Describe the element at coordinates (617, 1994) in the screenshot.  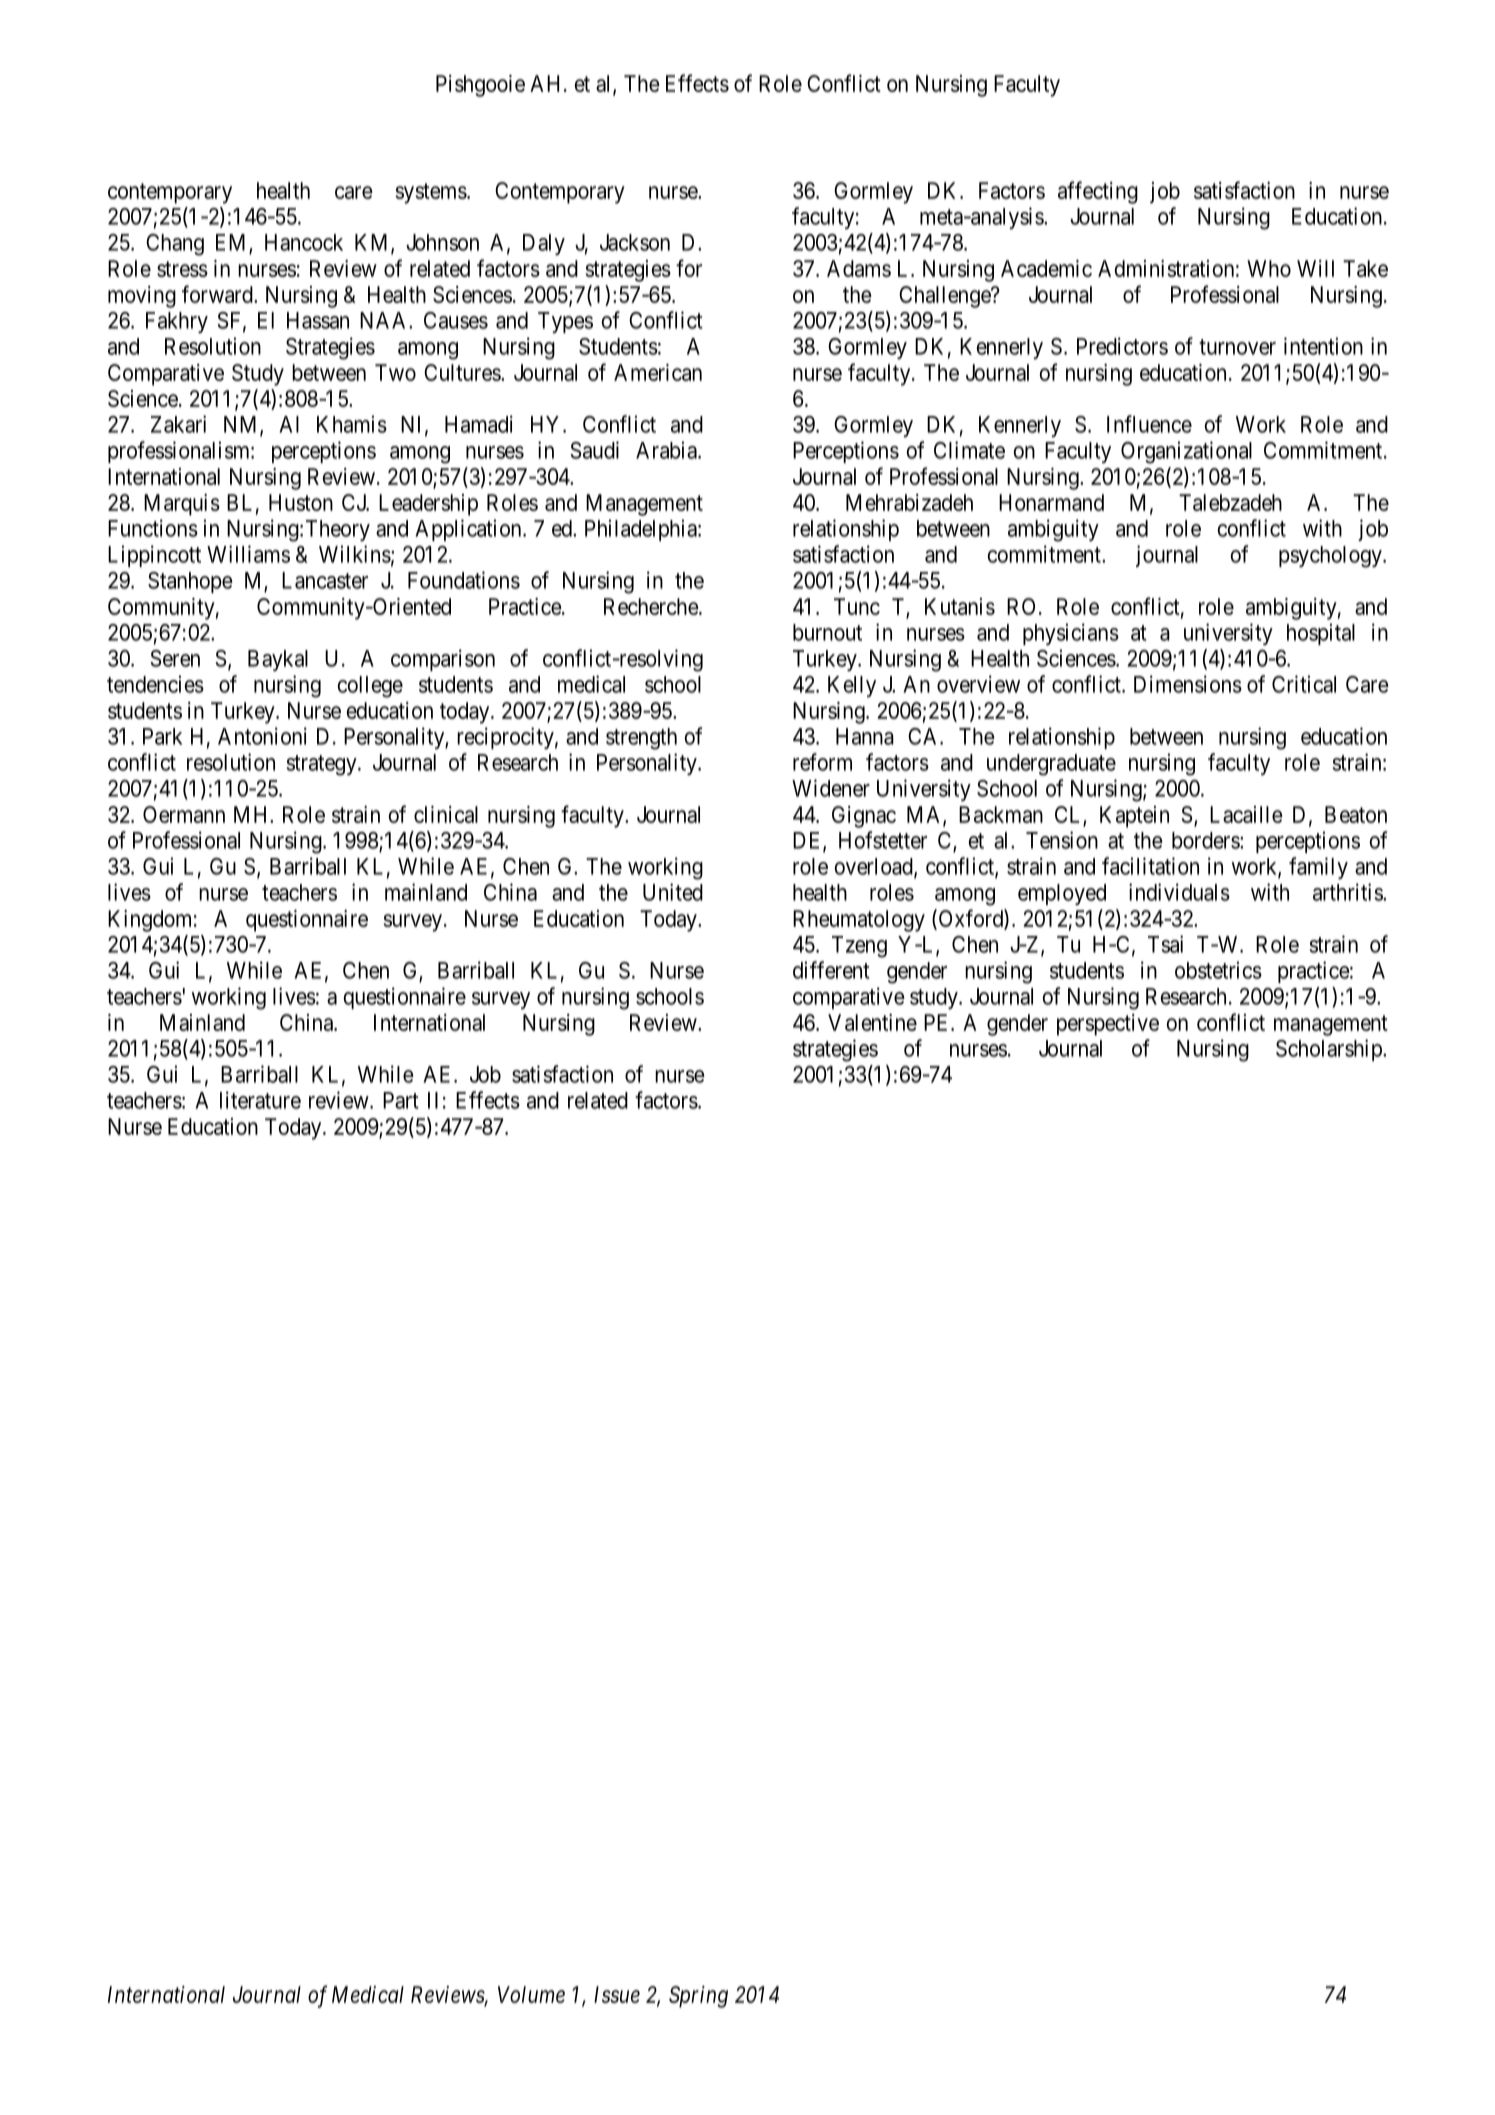
I see `Issue` at that location.
